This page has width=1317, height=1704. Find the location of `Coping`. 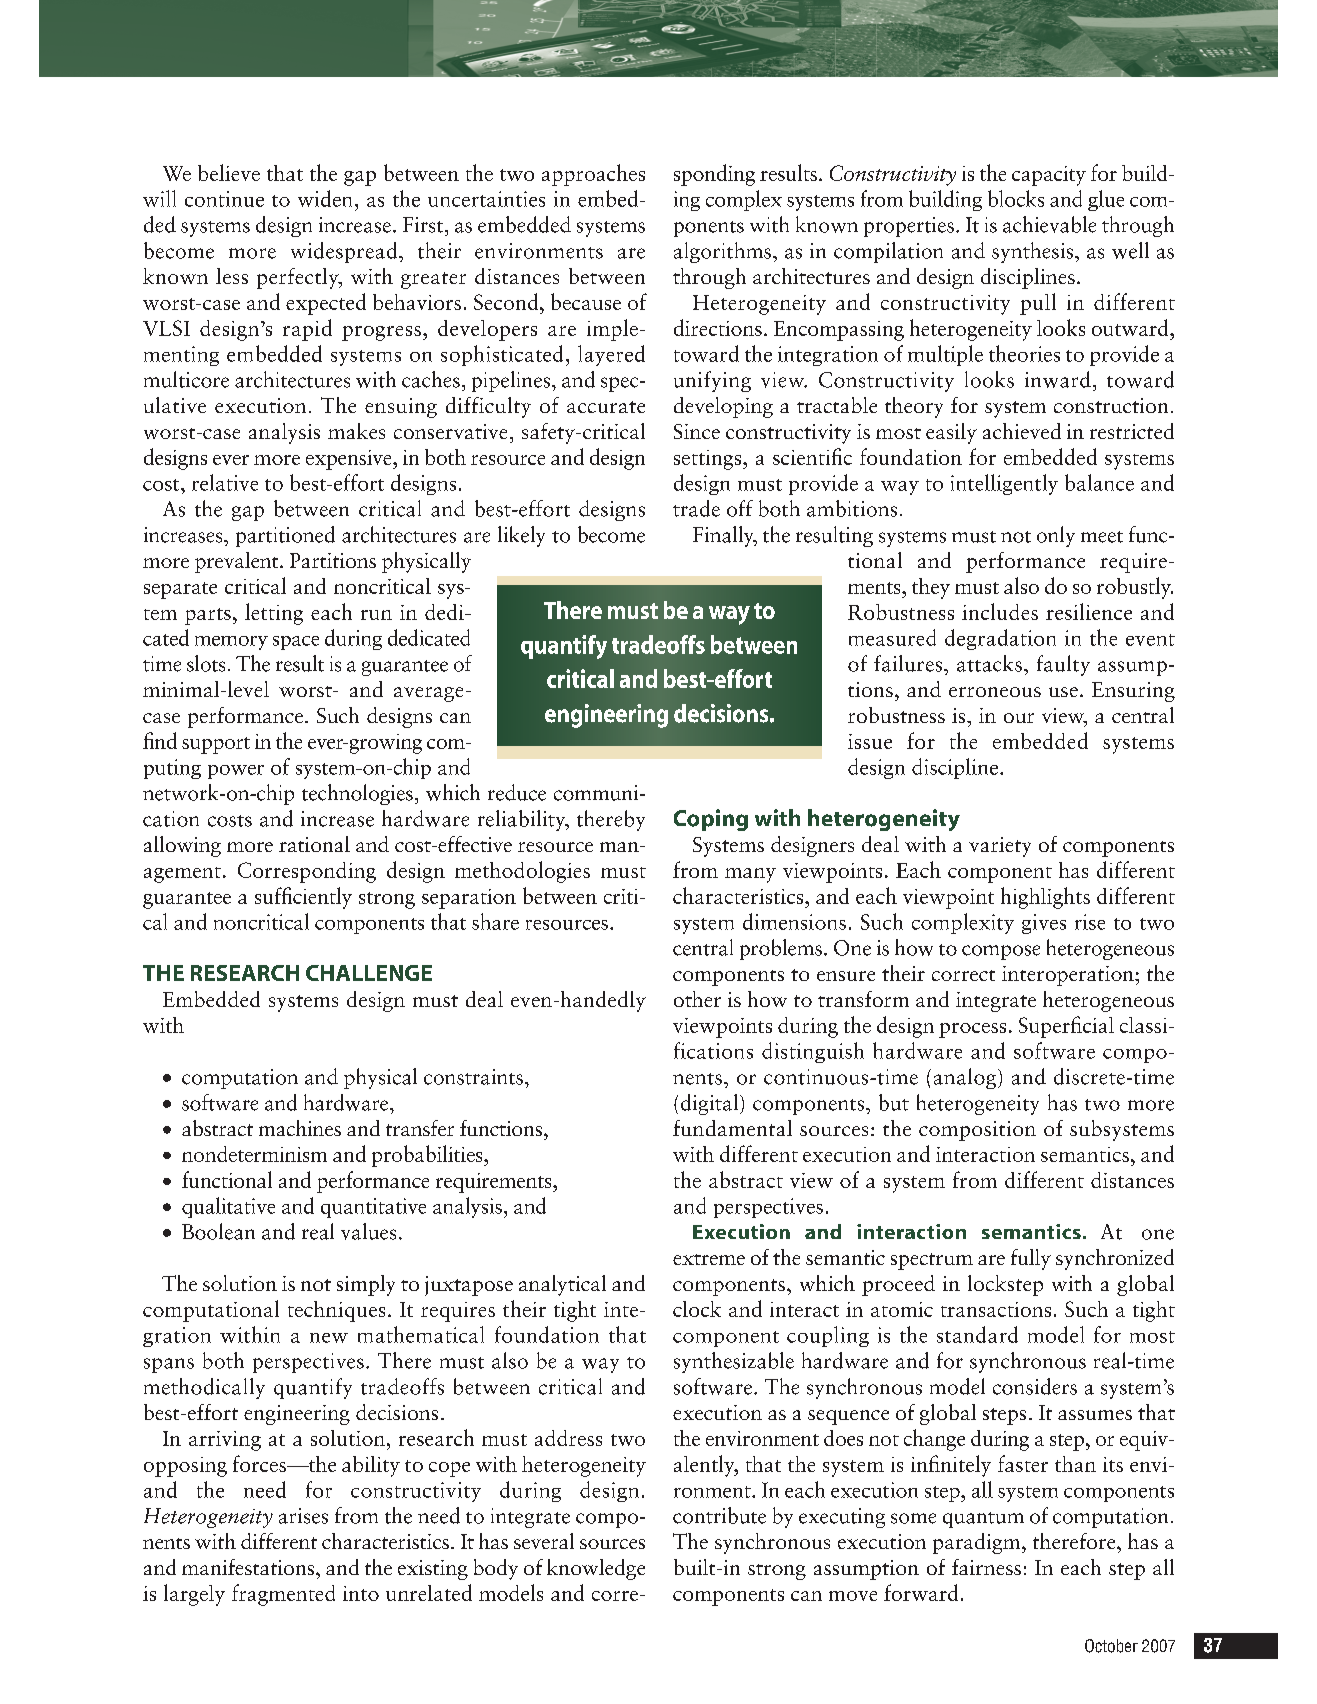

Coping is located at coordinates (711, 820).
